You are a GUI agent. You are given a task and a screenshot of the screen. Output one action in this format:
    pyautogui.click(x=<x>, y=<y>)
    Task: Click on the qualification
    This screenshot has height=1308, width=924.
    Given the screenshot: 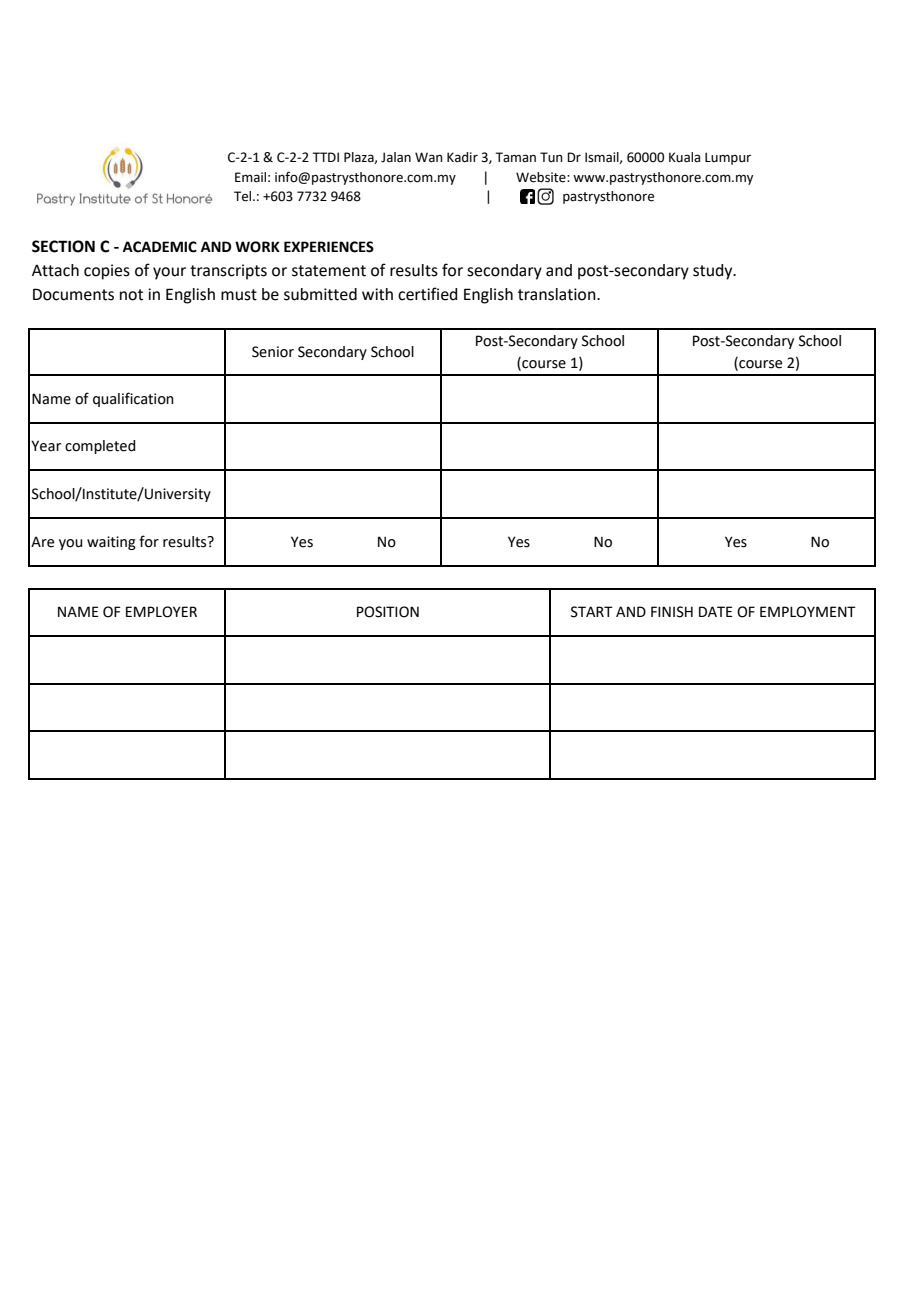 What is the action you would take?
    pyautogui.click(x=133, y=399)
